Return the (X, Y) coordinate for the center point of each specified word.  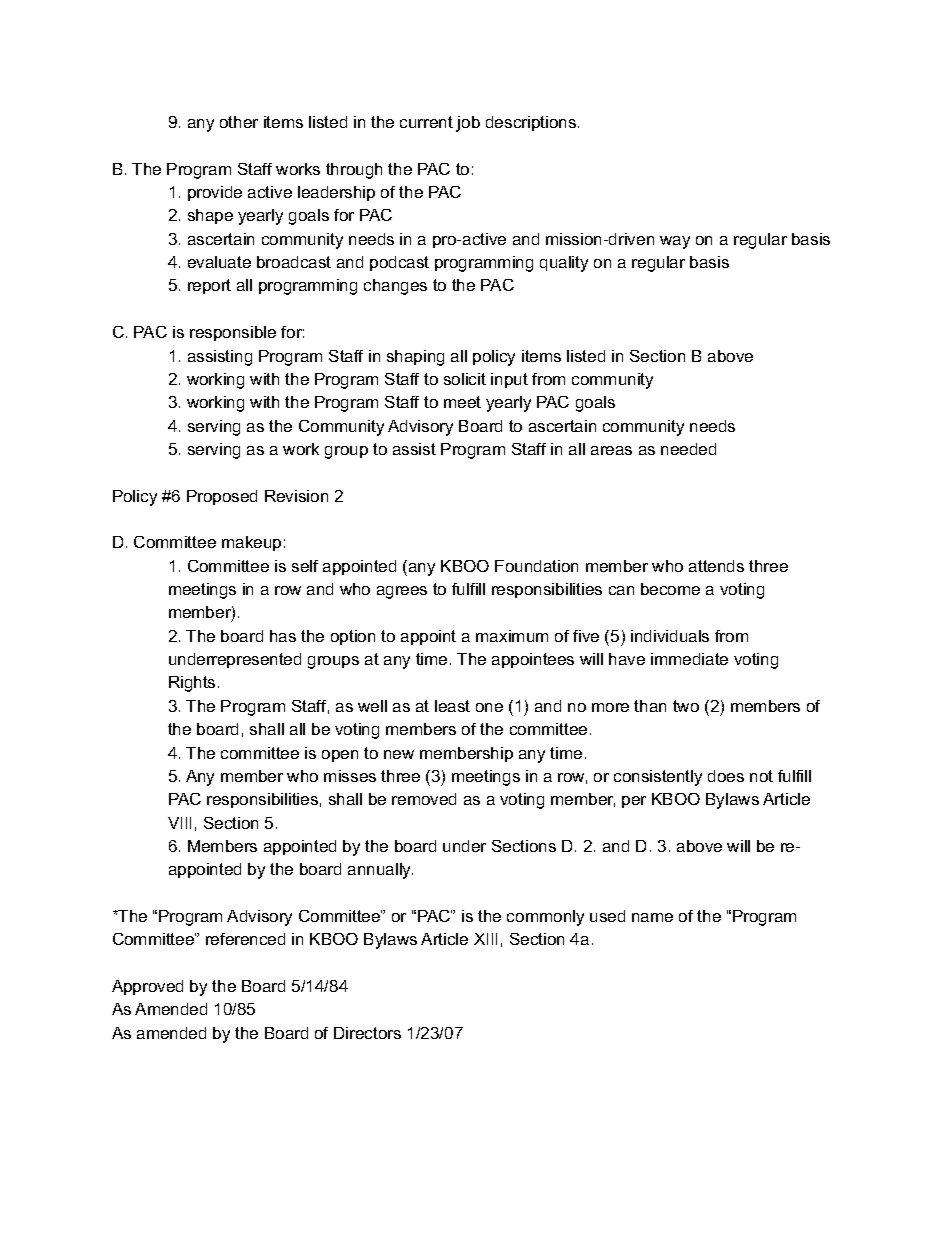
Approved (147, 987)
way (675, 242)
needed (688, 449)
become (670, 589)
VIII (179, 823)
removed (424, 799)
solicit (465, 379)
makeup (251, 543)
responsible (233, 333)
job (468, 124)
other (239, 122)
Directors (367, 1033)
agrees (402, 592)
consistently (658, 778)
